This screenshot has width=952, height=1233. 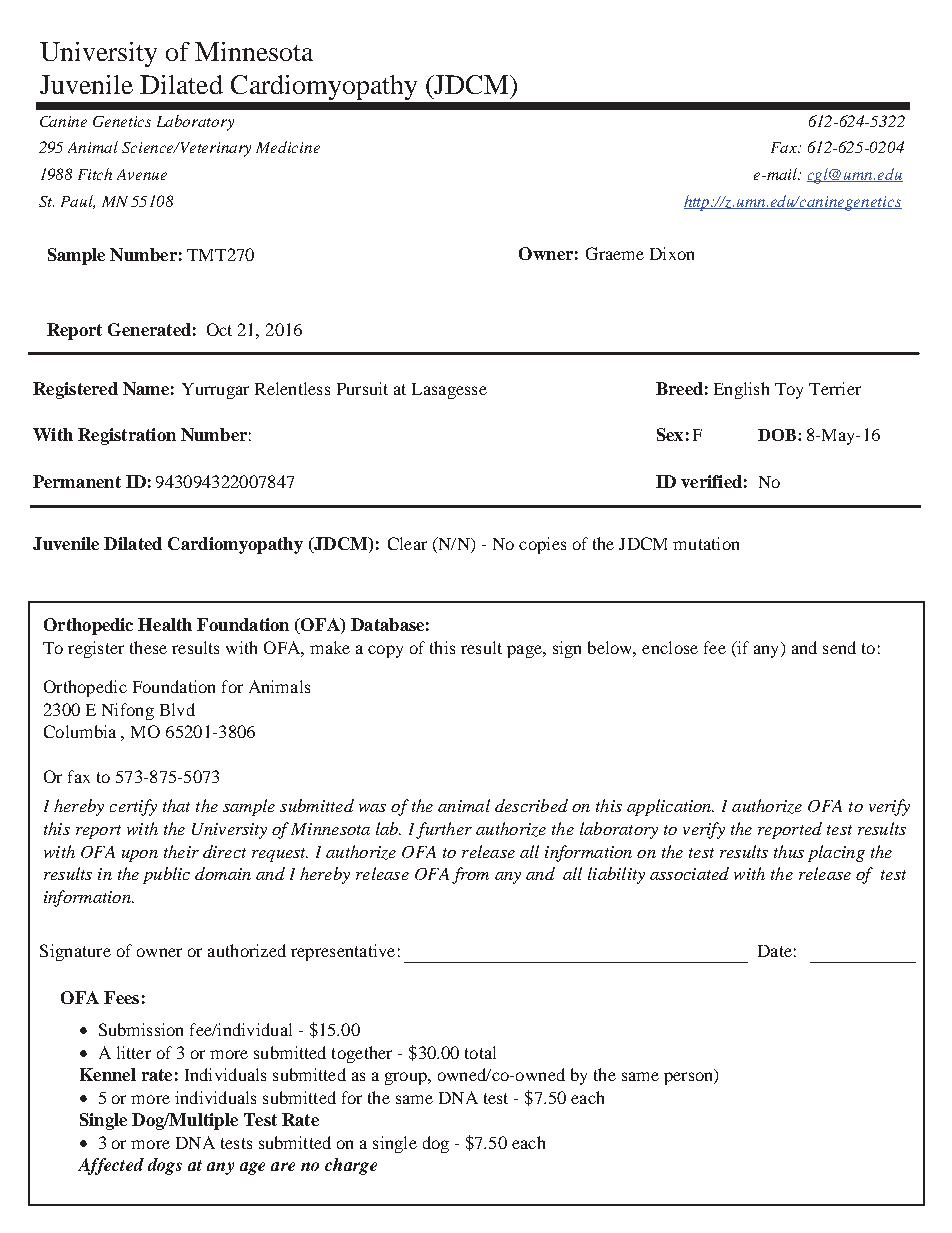 What do you see at coordinates (775, 951) in the screenshot?
I see `Date` at bounding box center [775, 951].
